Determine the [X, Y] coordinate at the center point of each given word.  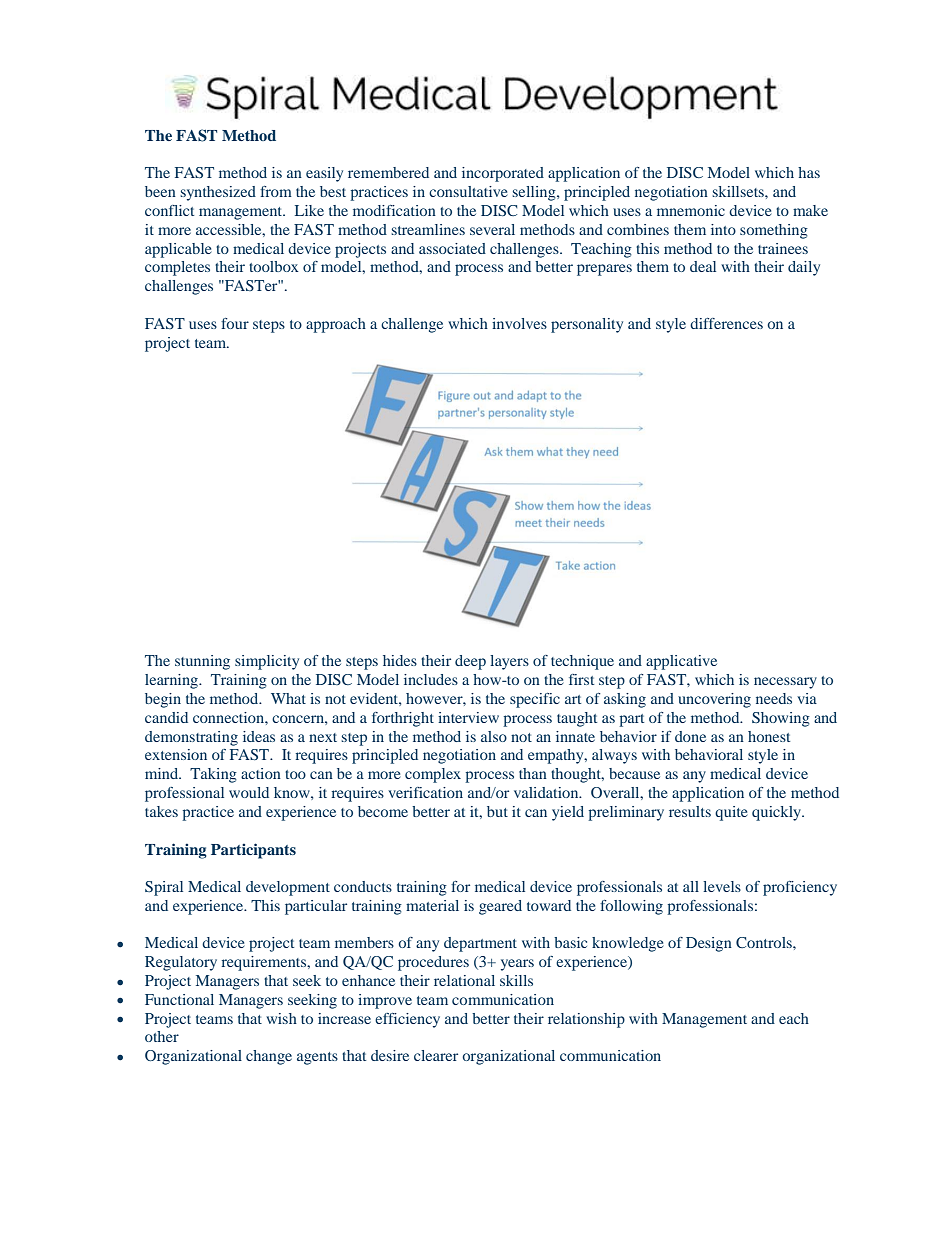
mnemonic [691, 210]
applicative [681, 662]
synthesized [218, 193]
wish [281, 1018]
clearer [436, 1055]
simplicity [267, 662]
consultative [468, 191]
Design [709, 944]
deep [470, 662]
